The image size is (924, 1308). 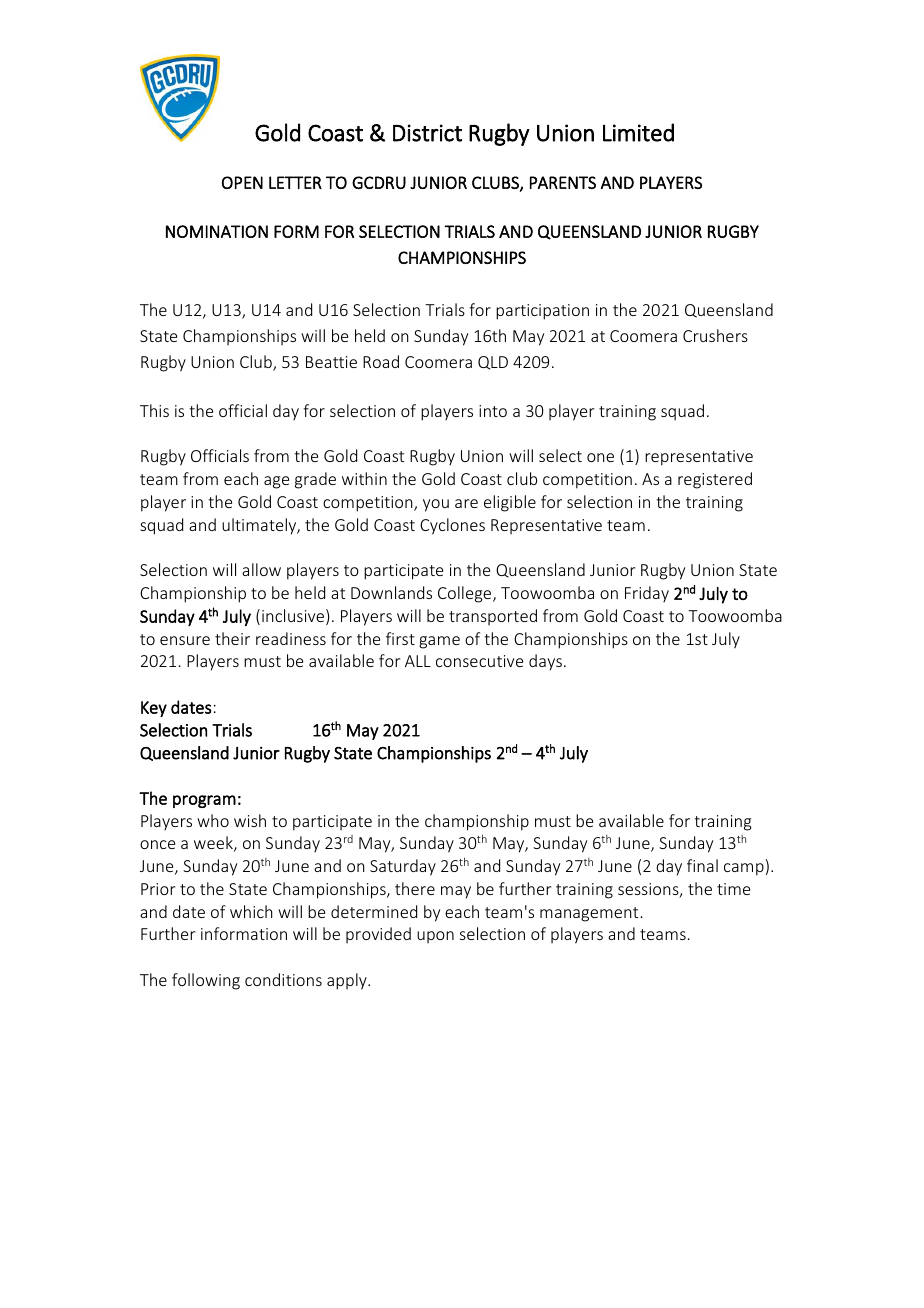 I want to click on following, so click(x=206, y=981).
